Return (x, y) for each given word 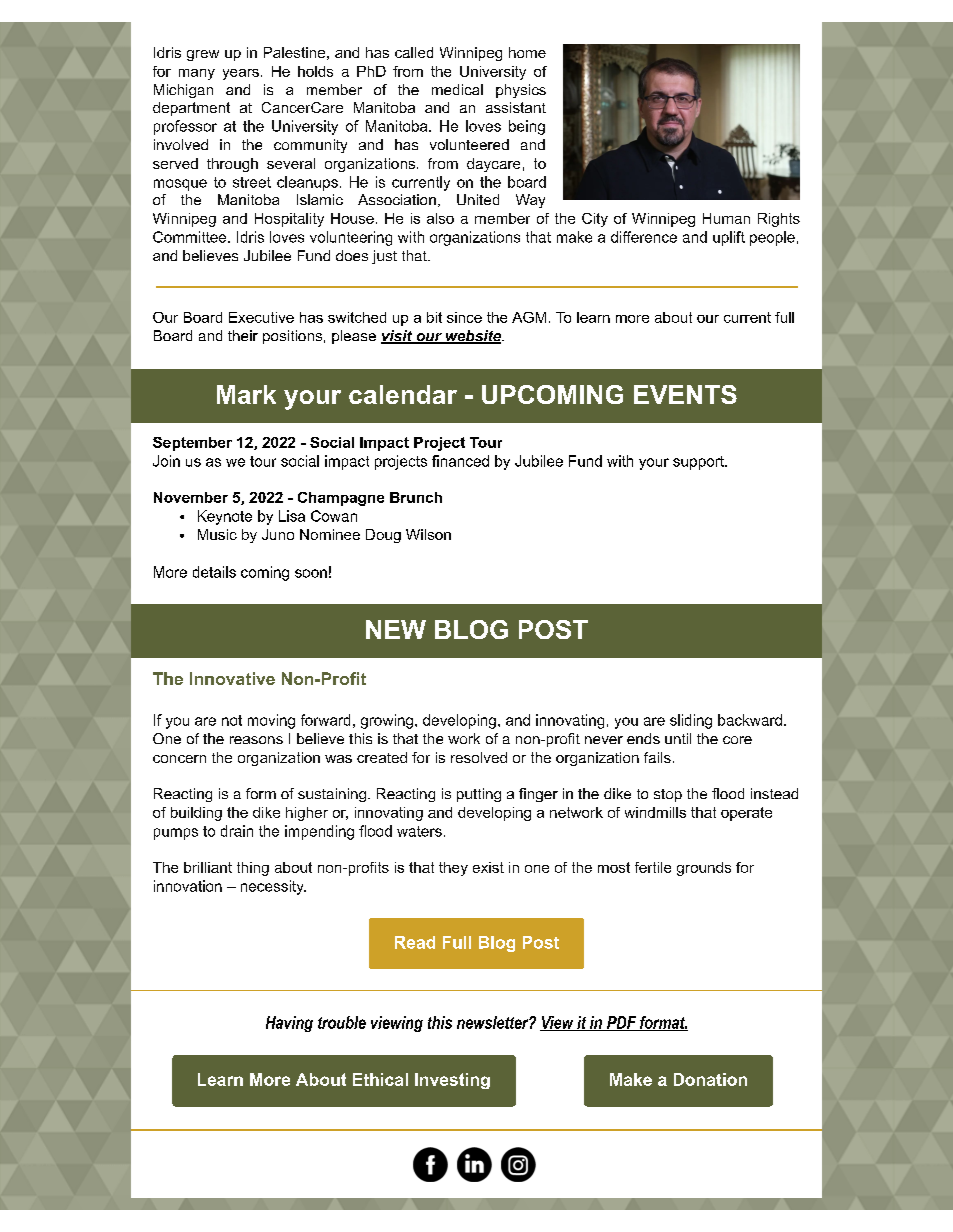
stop (668, 795)
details (214, 572)
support (699, 463)
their (243, 335)
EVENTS (685, 394)
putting (479, 795)
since (464, 317)
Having (289, 1024)
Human (726, 218)
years (241, 74)
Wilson (428, 534)
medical (457, 89)
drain (237, 831)
